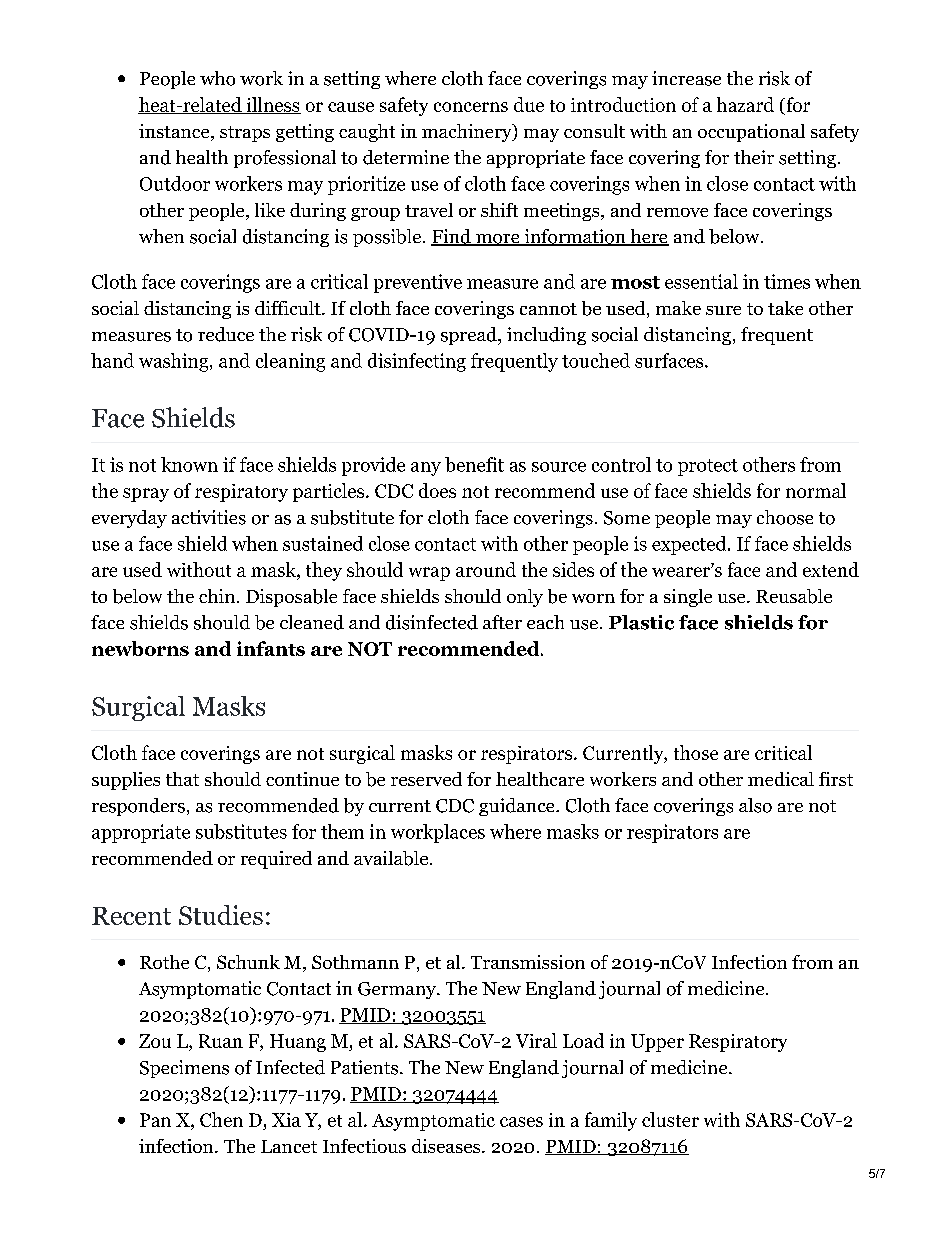  Describe the element at coordinates (502, 622) in the page. I see `after` at that location.
